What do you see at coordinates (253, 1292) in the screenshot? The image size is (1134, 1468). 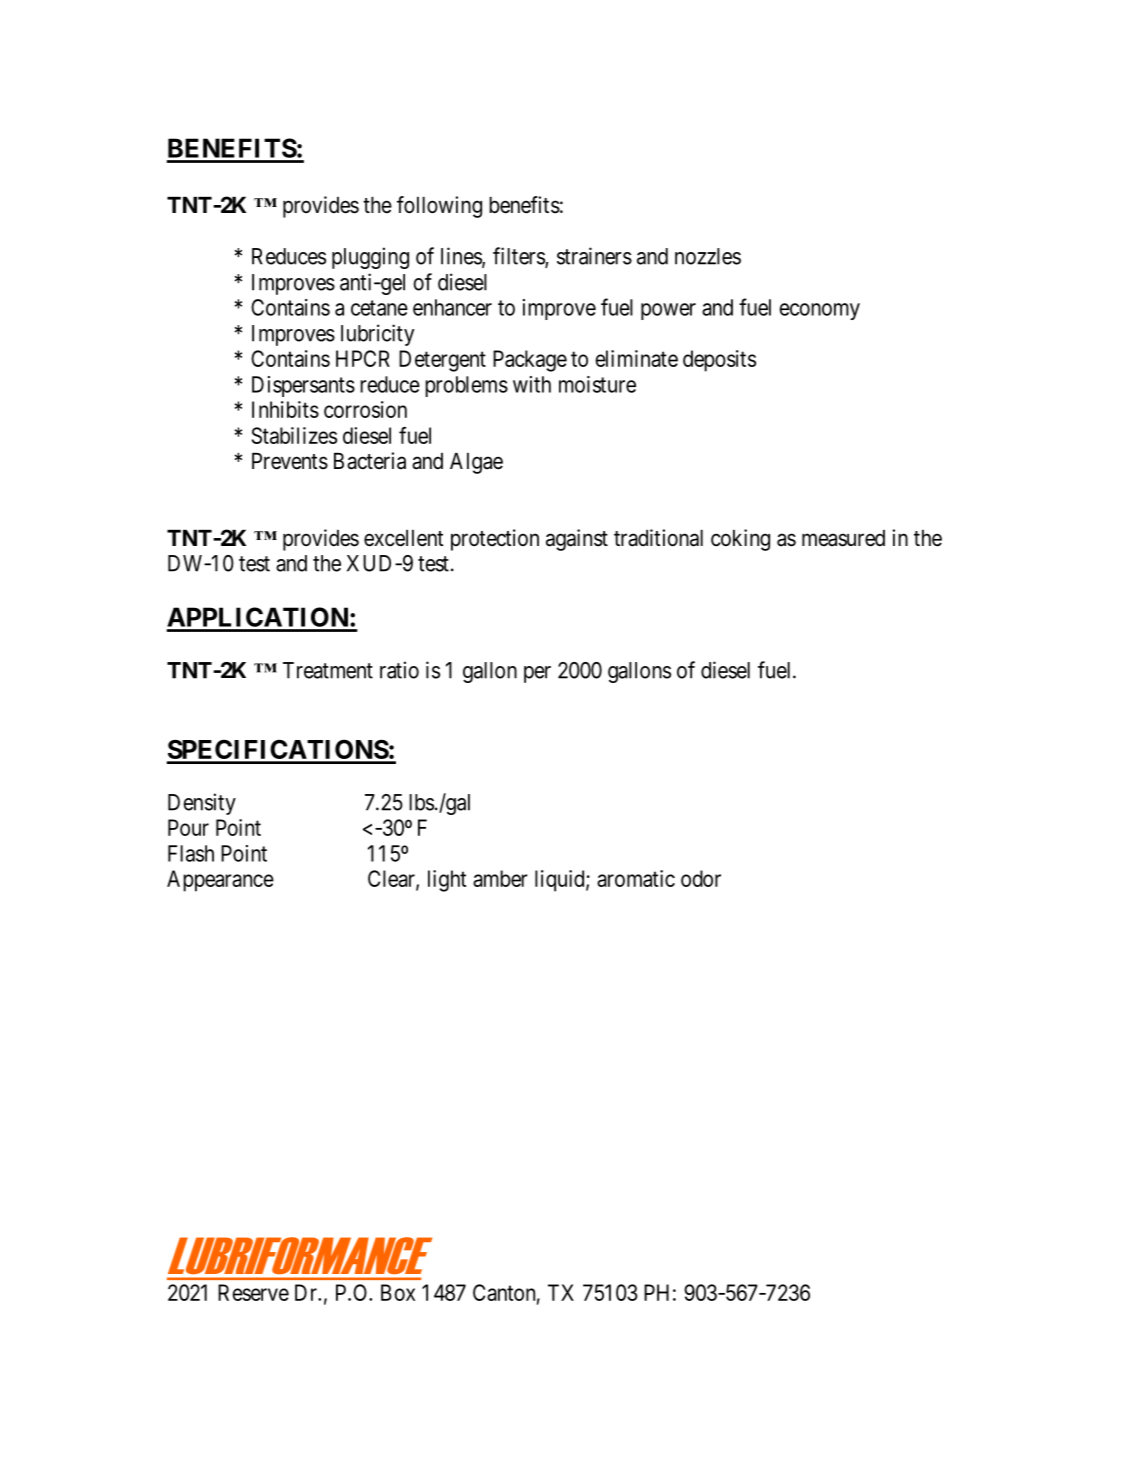 I see `Reserve` at bounding box center [253, 1292].
